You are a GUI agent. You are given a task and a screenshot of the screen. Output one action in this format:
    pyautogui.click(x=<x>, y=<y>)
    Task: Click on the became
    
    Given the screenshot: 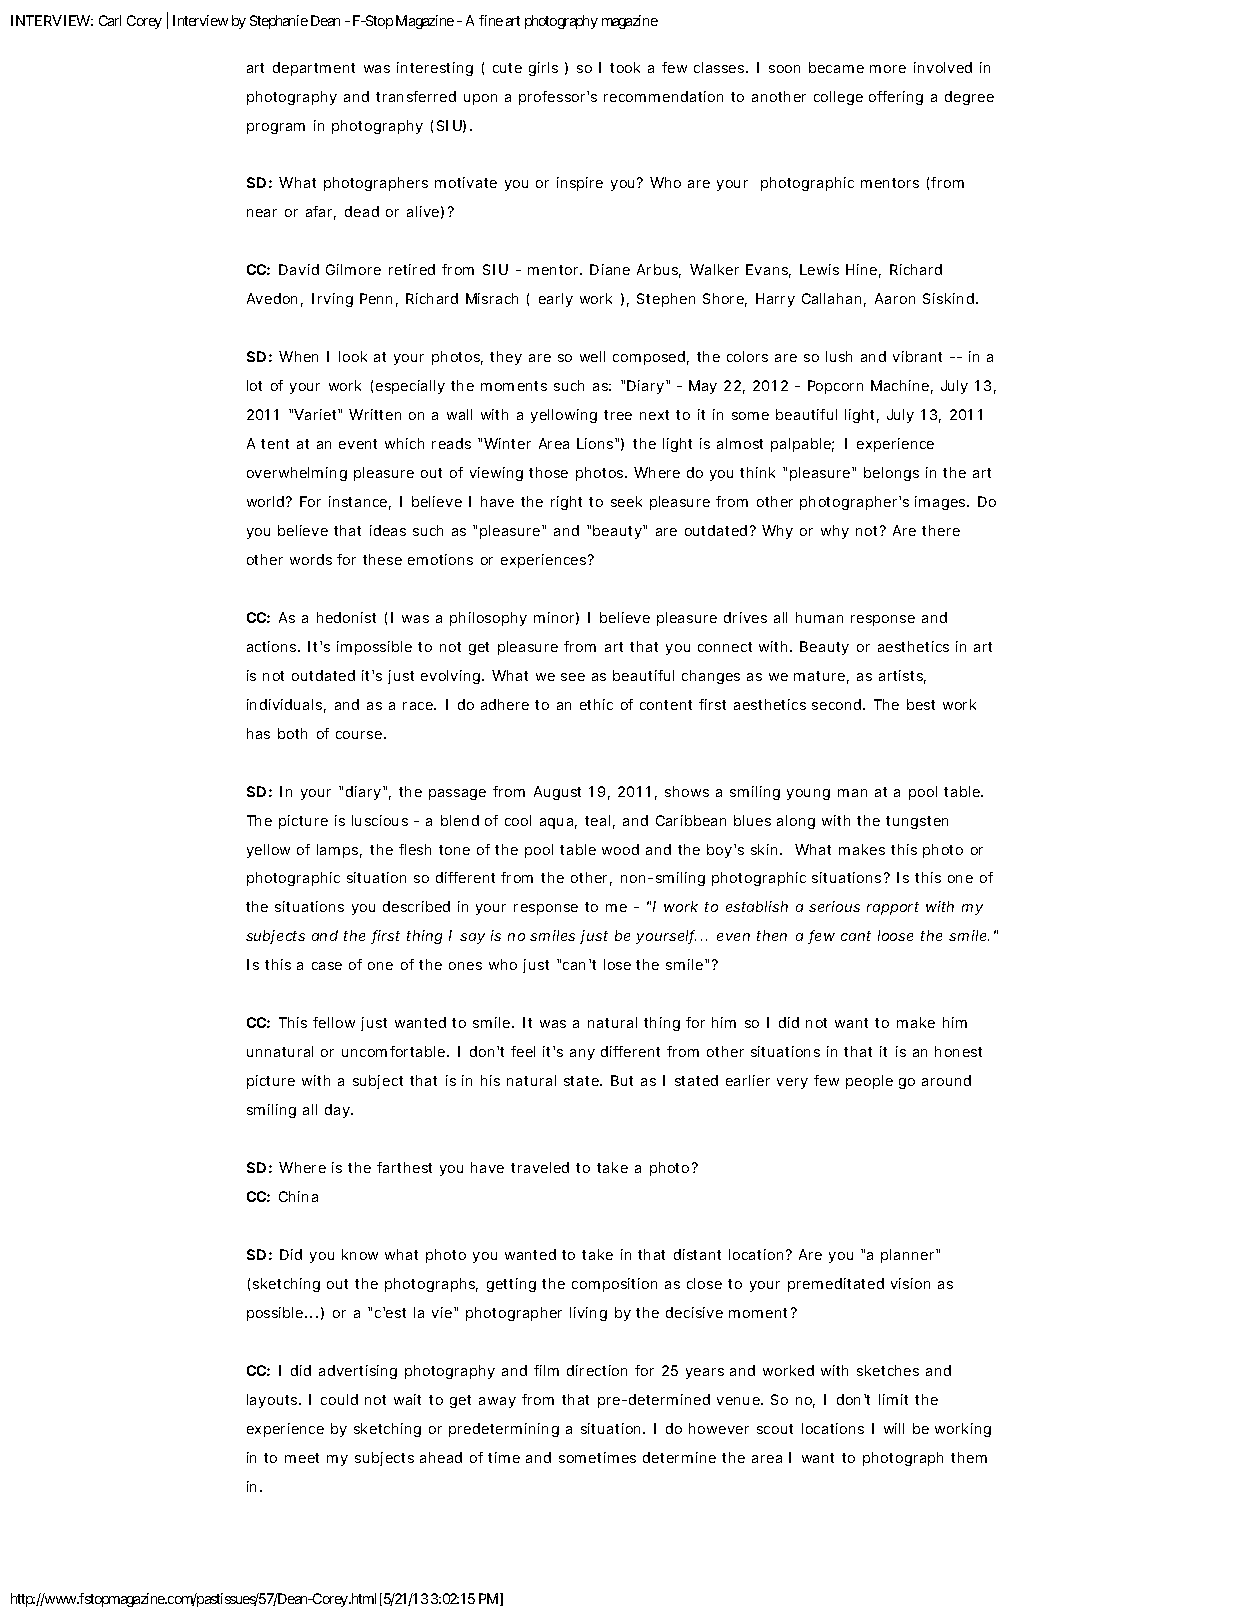 What is the action you would take?
    pyautogui.click(x=836, y=67)
